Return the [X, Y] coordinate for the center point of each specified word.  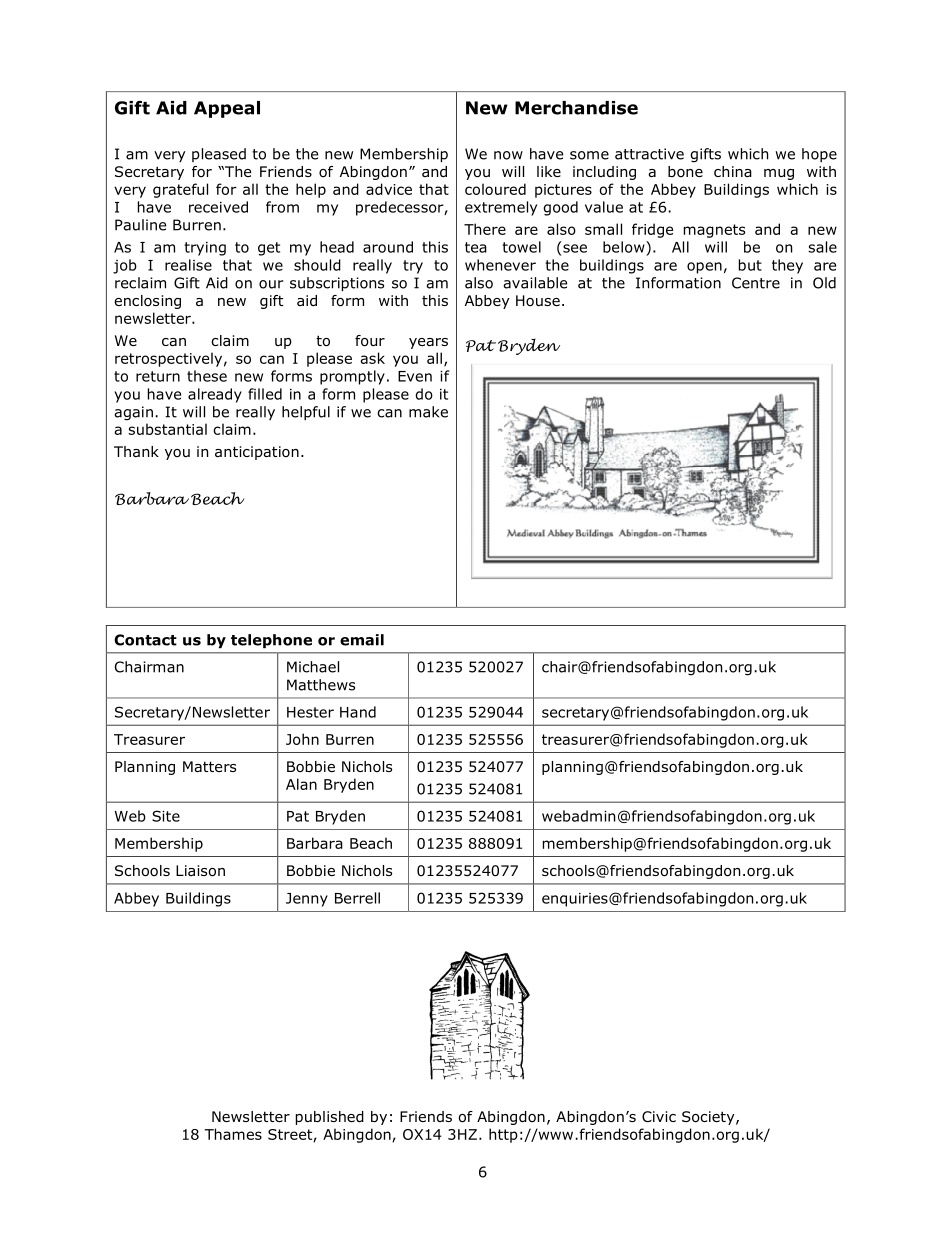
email [362, 640]
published [330, 1118]
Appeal [227, 109]
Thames [233, 1134]
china [733, 171]
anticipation [257, 453]
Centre [756, 283]
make [428, 412]
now [508, 155]
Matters [209, 766]
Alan [301, 784]
